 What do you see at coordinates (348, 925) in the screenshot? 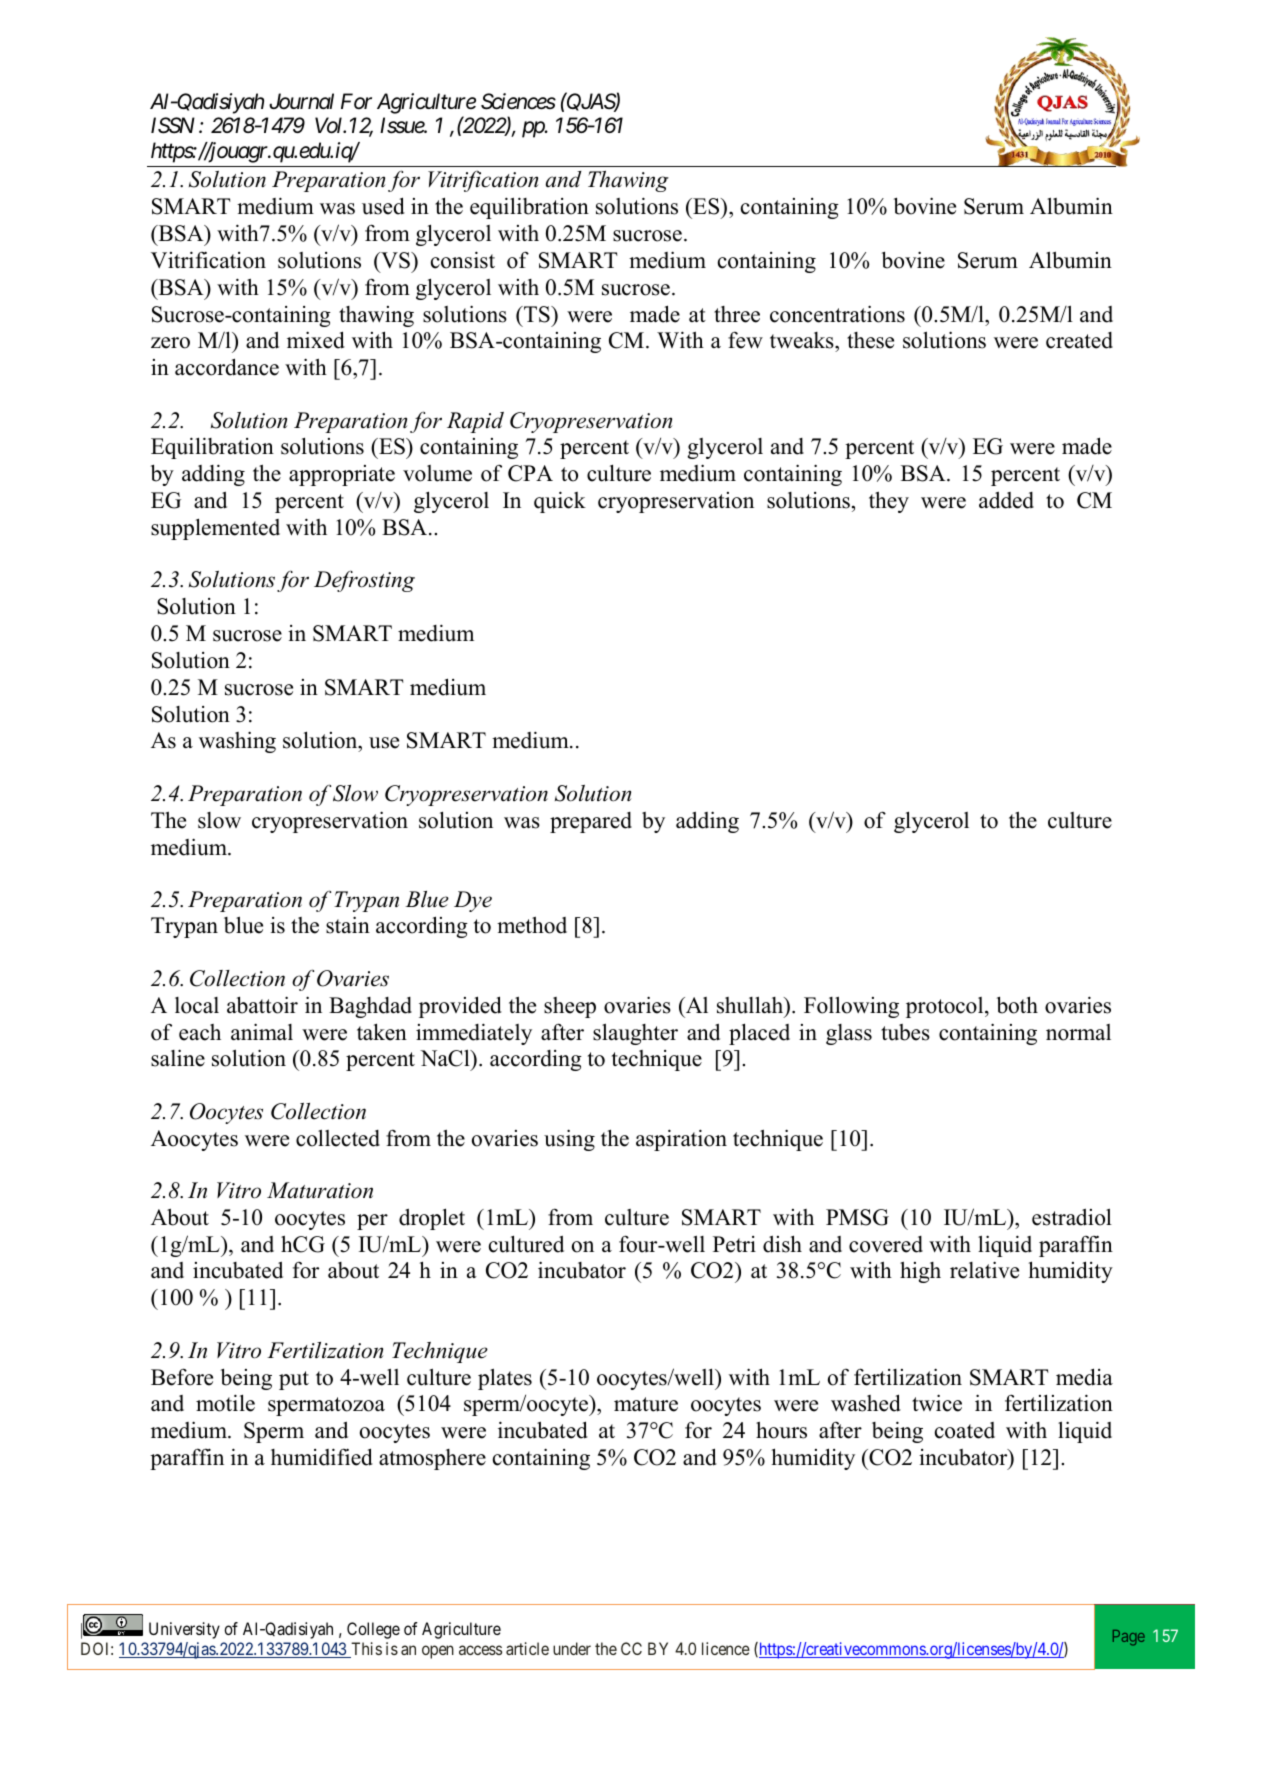
I see `stain` at bounding box center [348, 925].
